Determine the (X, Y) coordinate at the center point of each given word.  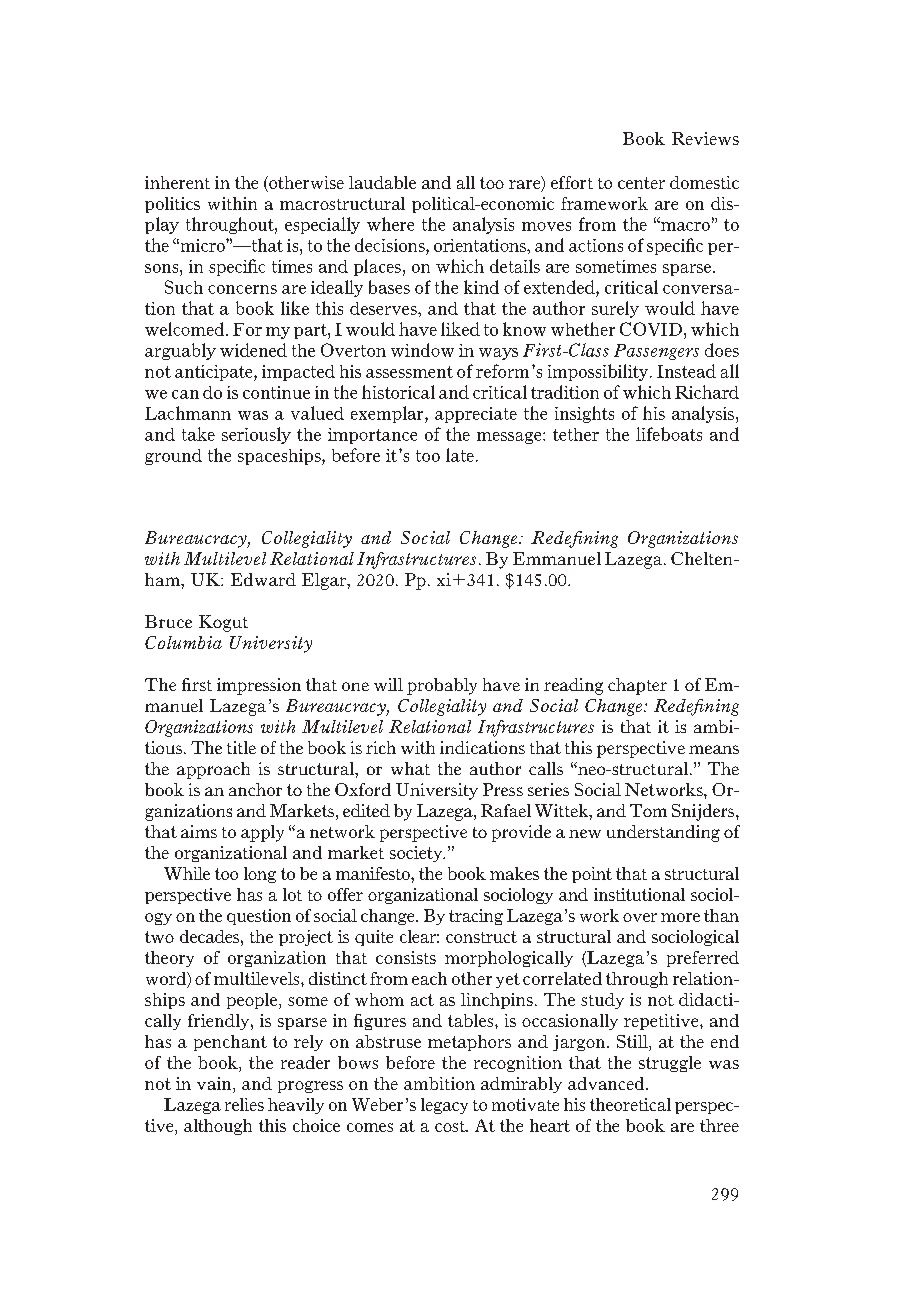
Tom (648, 810)
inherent (177, 182)
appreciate (476, 415)
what (410, 768)
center (641, 183)
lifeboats (669, 434)
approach (213, 770)
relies (244, 1104)
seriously (256, 435)
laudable (382, 182)
